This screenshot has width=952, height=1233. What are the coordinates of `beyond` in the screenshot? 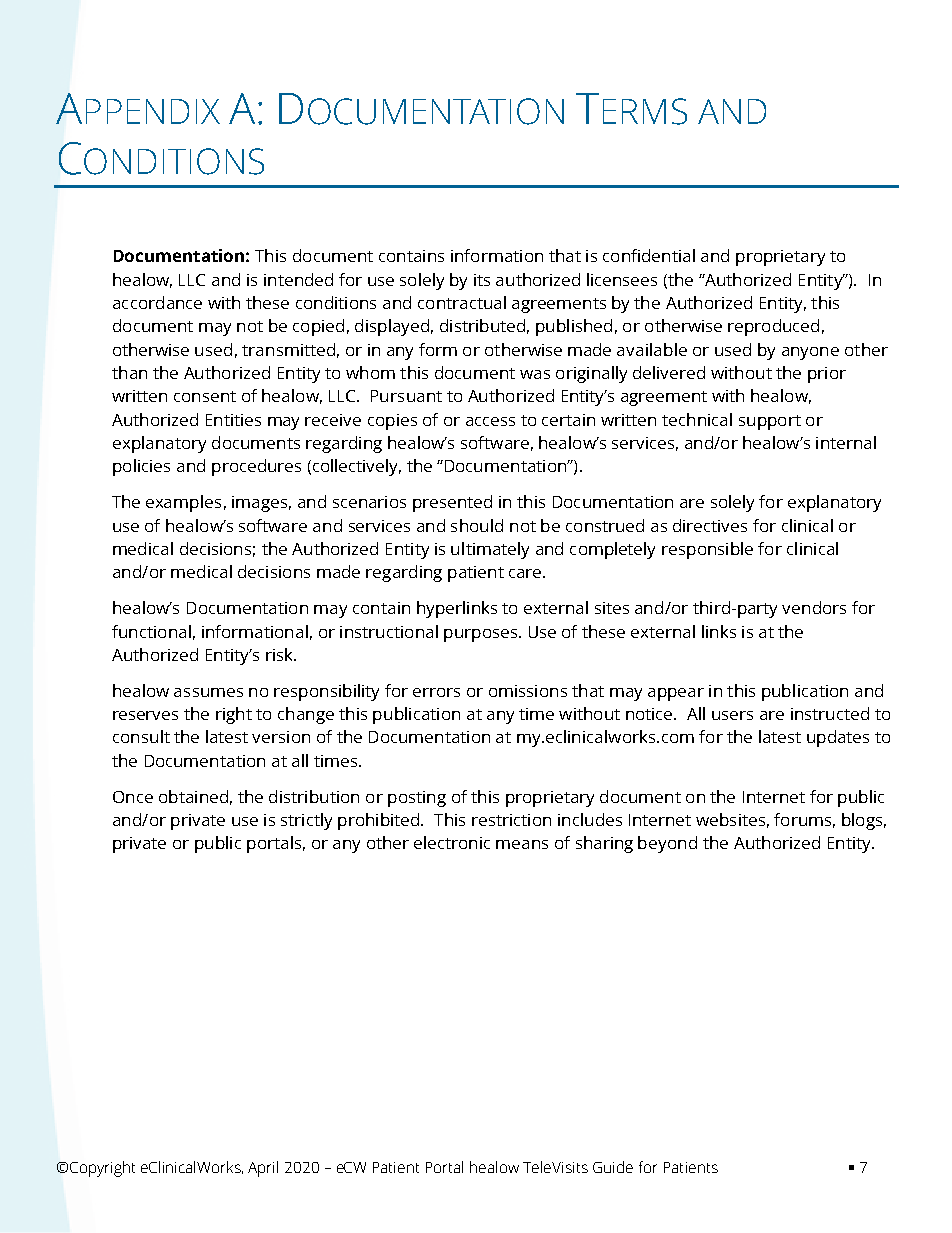 It's located at (667, 844).
